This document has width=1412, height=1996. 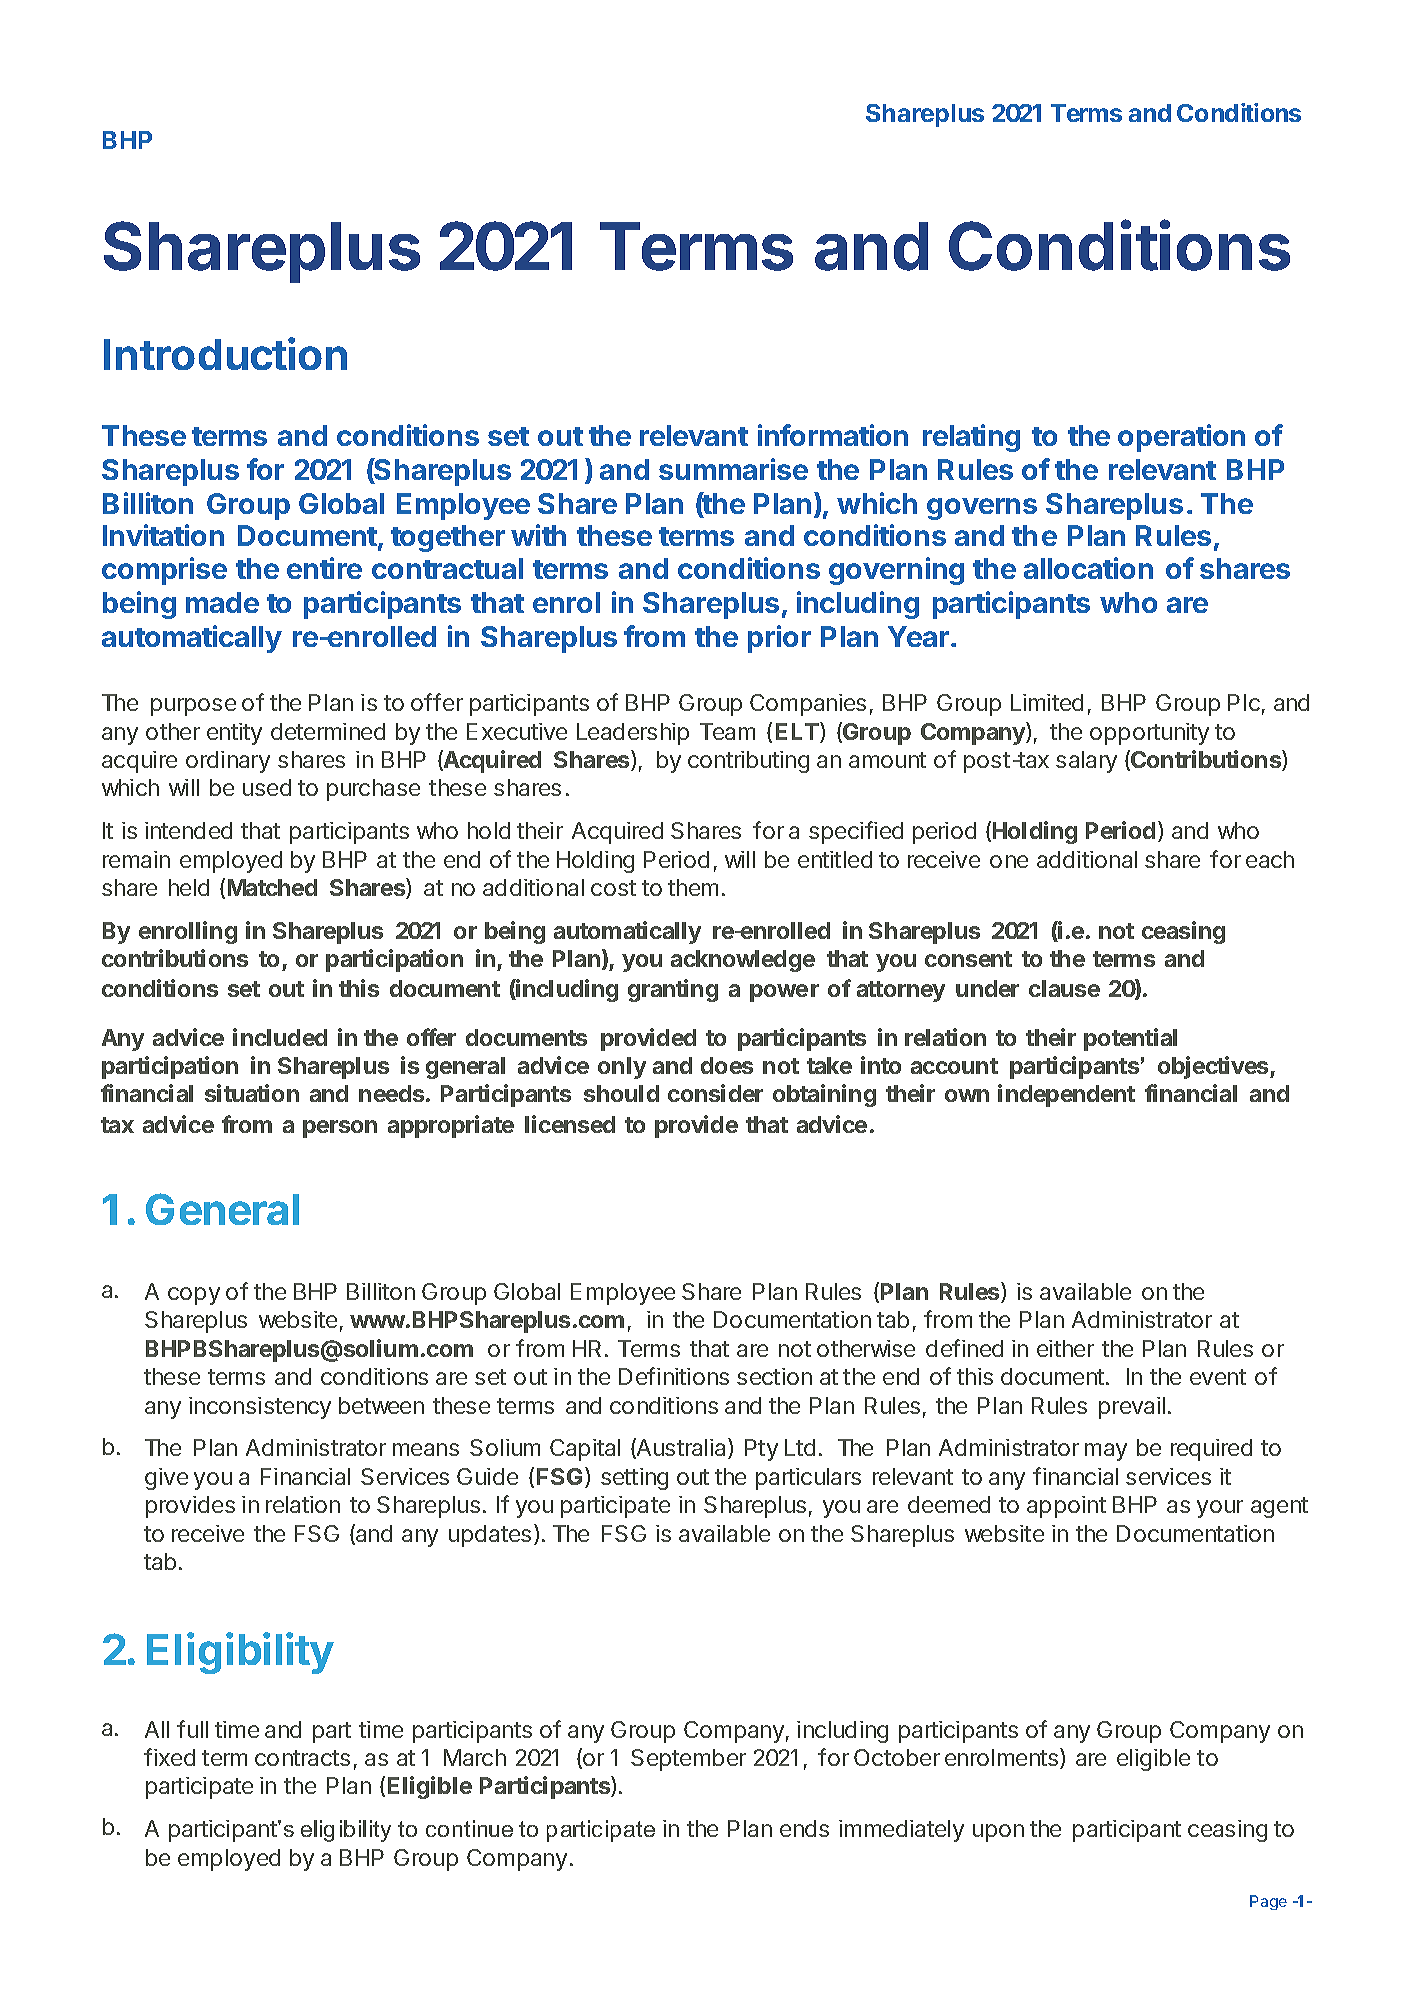 I want to click on summarise, so click(x=733, y=469).
